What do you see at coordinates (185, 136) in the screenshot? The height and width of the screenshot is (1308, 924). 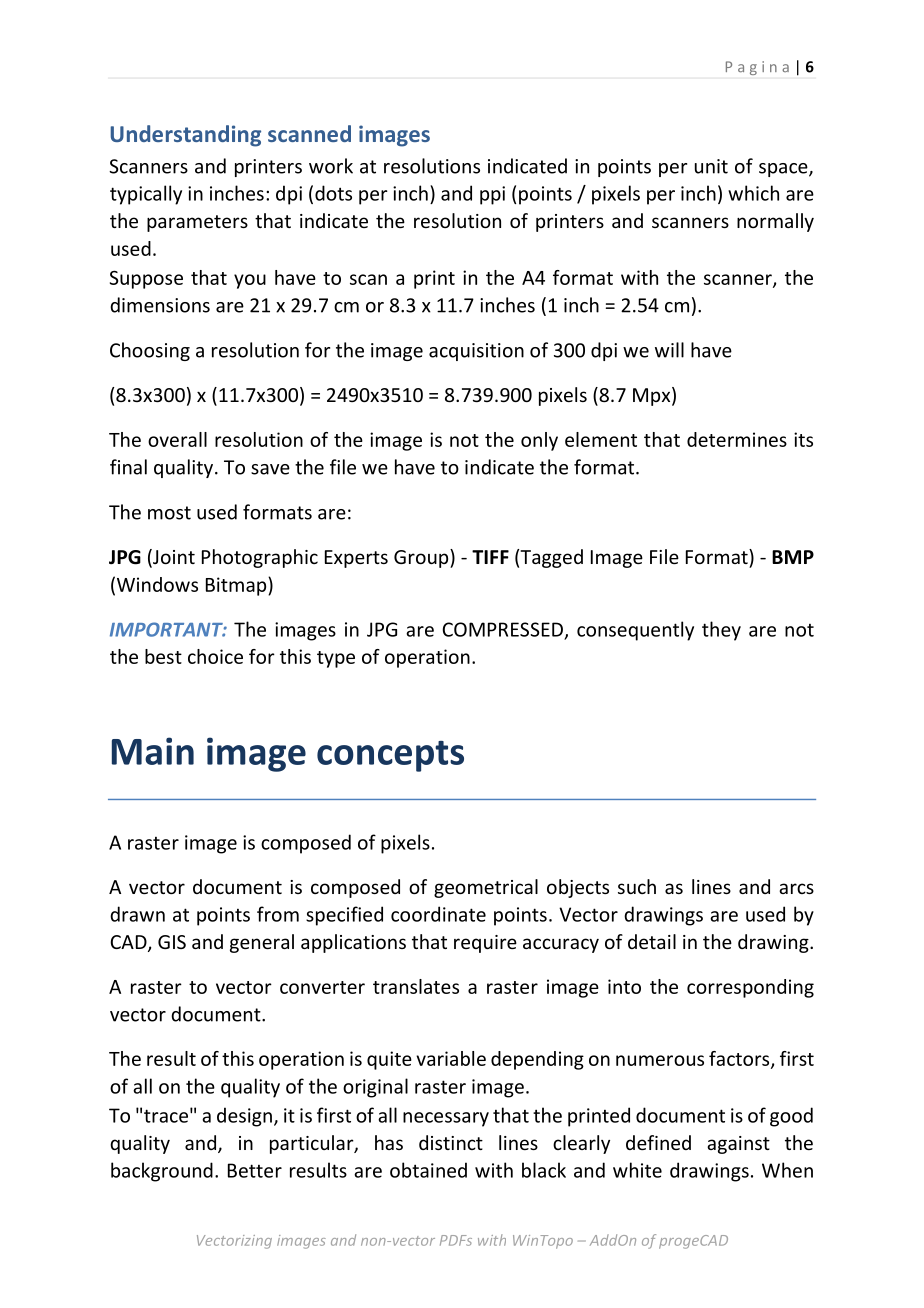 I see `Understanding` at bounding box center [185, 136].
